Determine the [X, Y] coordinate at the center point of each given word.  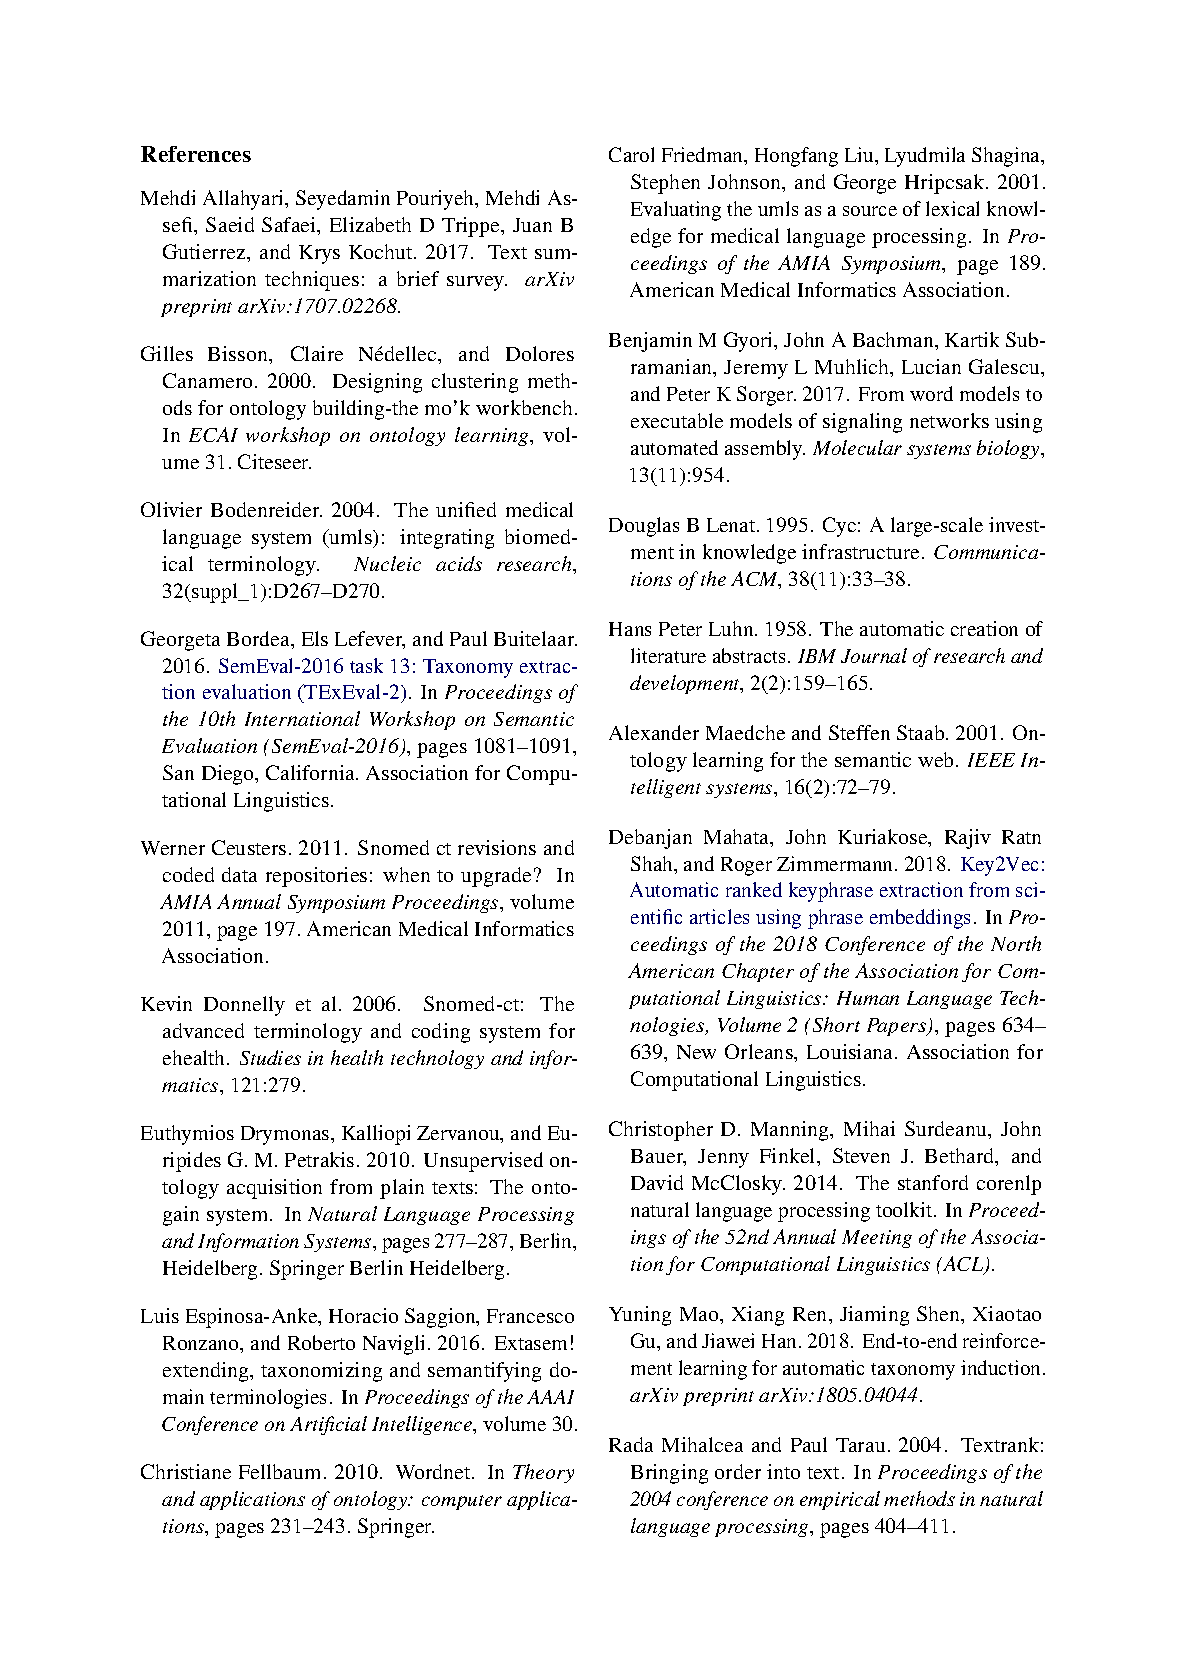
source [870, 211]
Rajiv [968, 839]
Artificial [328, 1425]
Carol [631, 154]
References [196, 154]
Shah [653, 863]
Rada [631, 1444]
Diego [229, 775]
